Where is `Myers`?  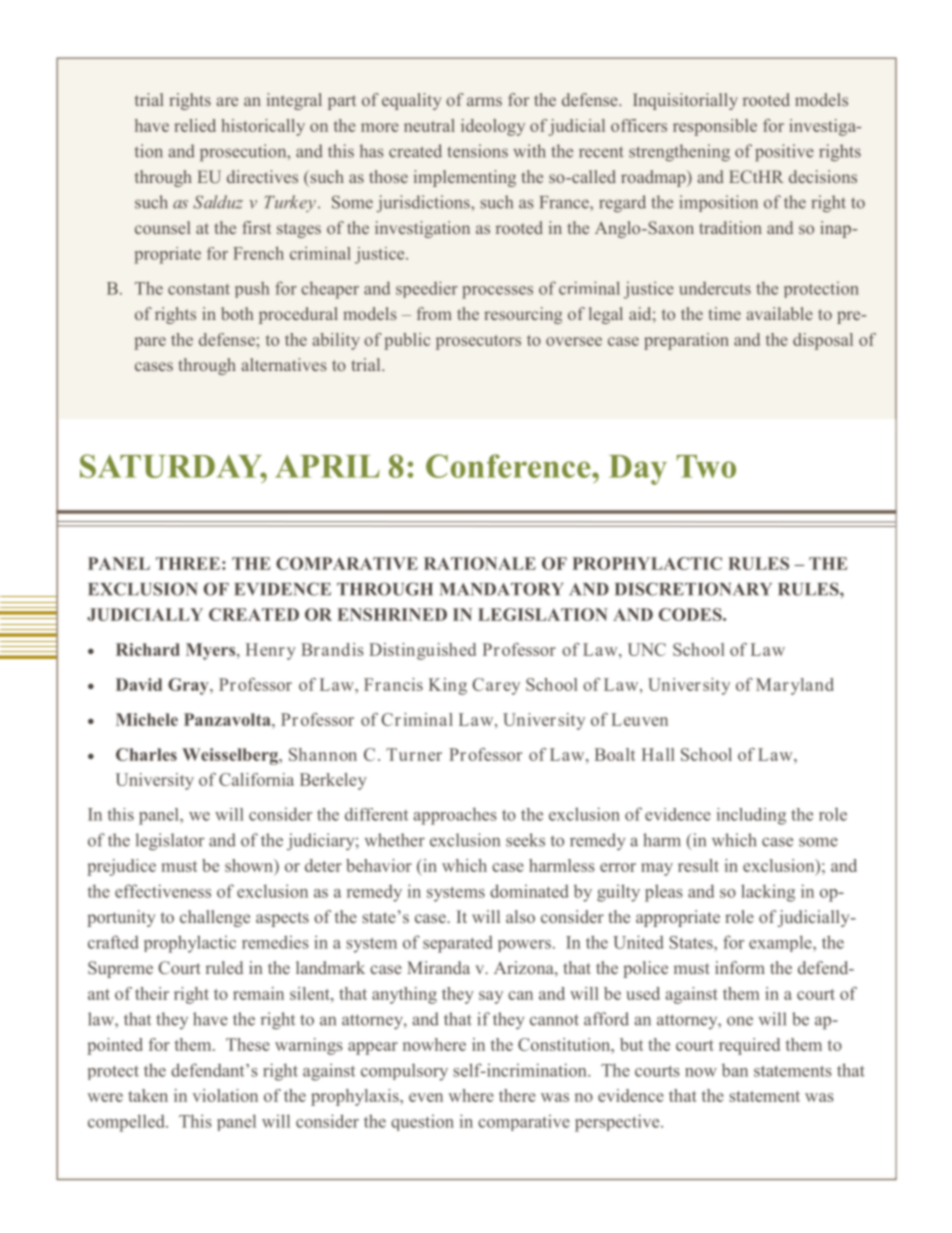 Myers is located at coordinates (212, 651).
